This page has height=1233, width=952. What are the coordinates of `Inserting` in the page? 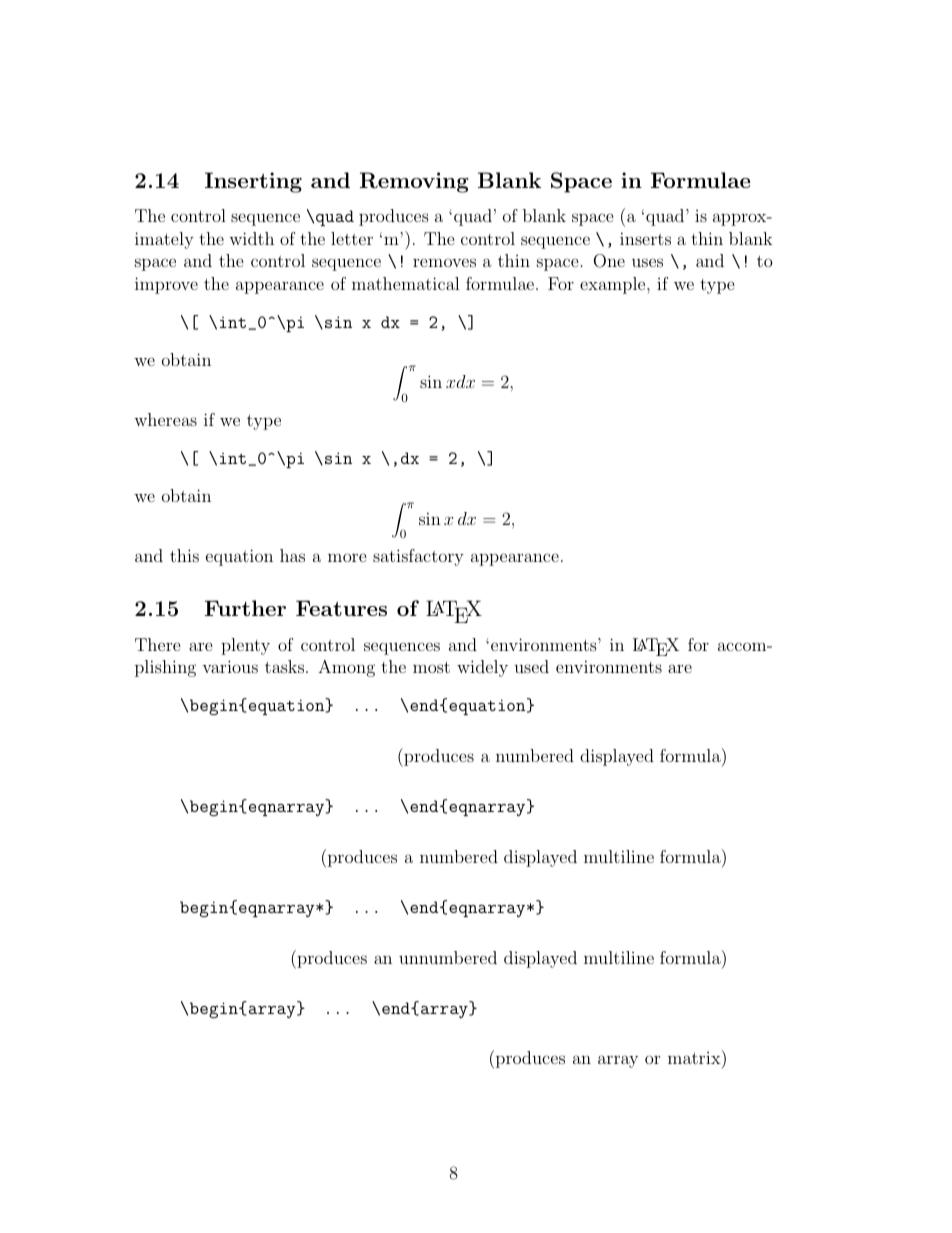 It's located at (253, 182).
